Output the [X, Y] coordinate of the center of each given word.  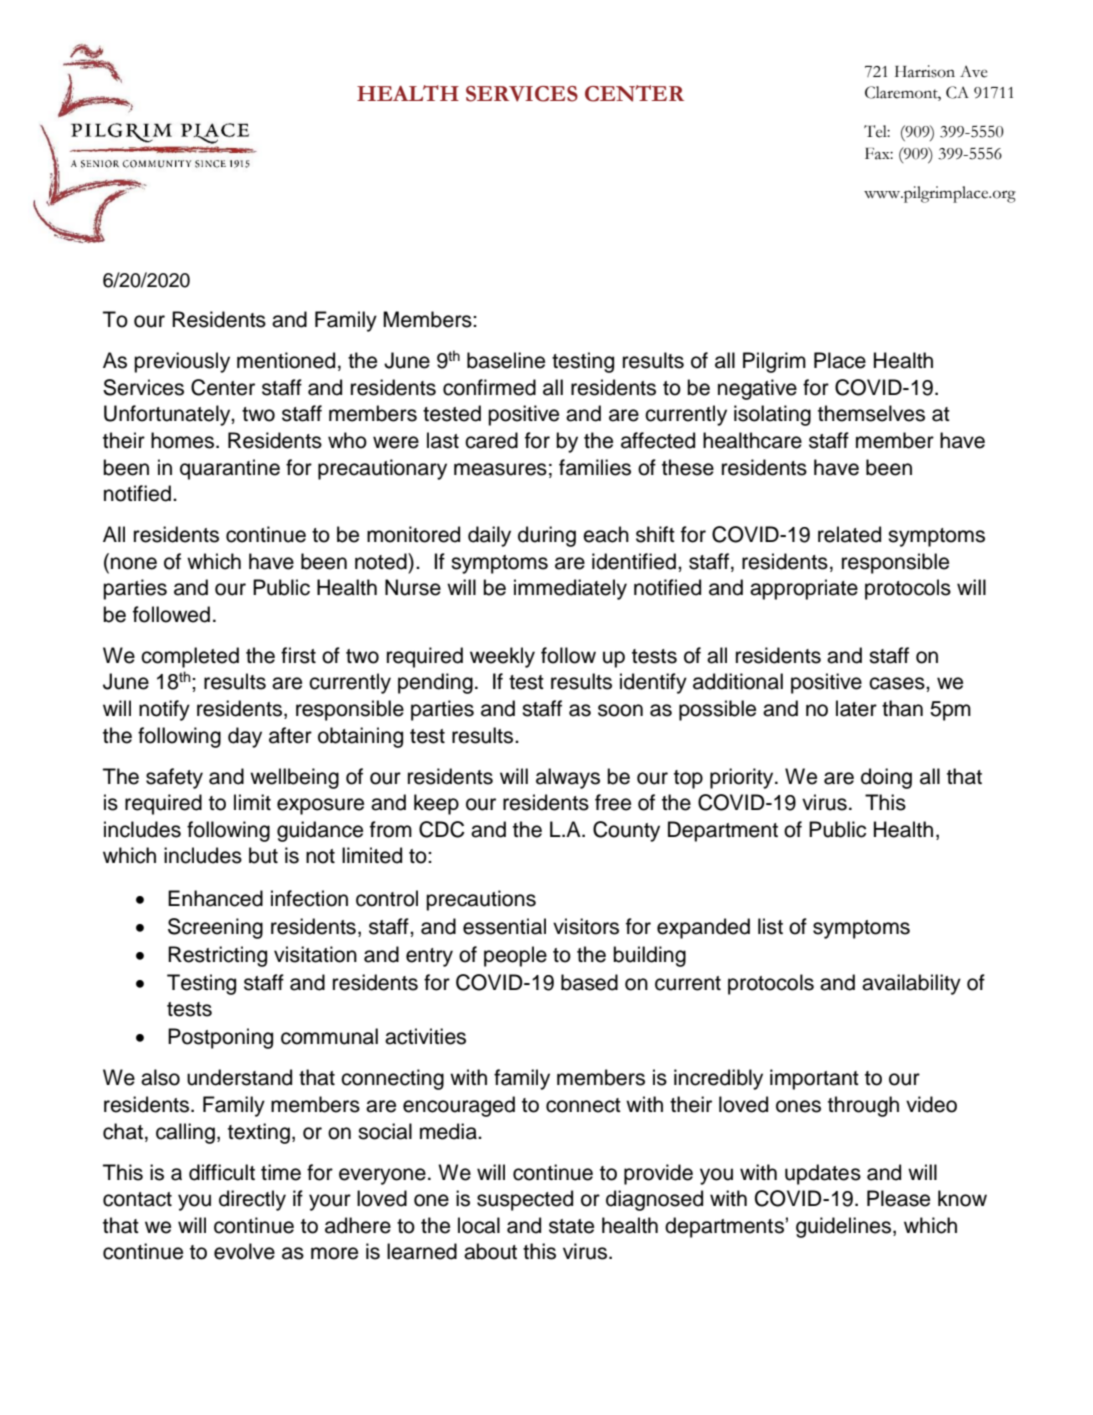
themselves [871, 413]
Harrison [925, 71]
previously [182, 362]
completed [190, 657]
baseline [506, 360]
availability [911, 984]
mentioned [286, 360]
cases [898, 683]
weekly [502, 657]
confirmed [489, 387]
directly [252, 1200]
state [571, 1226]
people [515, 956]
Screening [215, 928]
